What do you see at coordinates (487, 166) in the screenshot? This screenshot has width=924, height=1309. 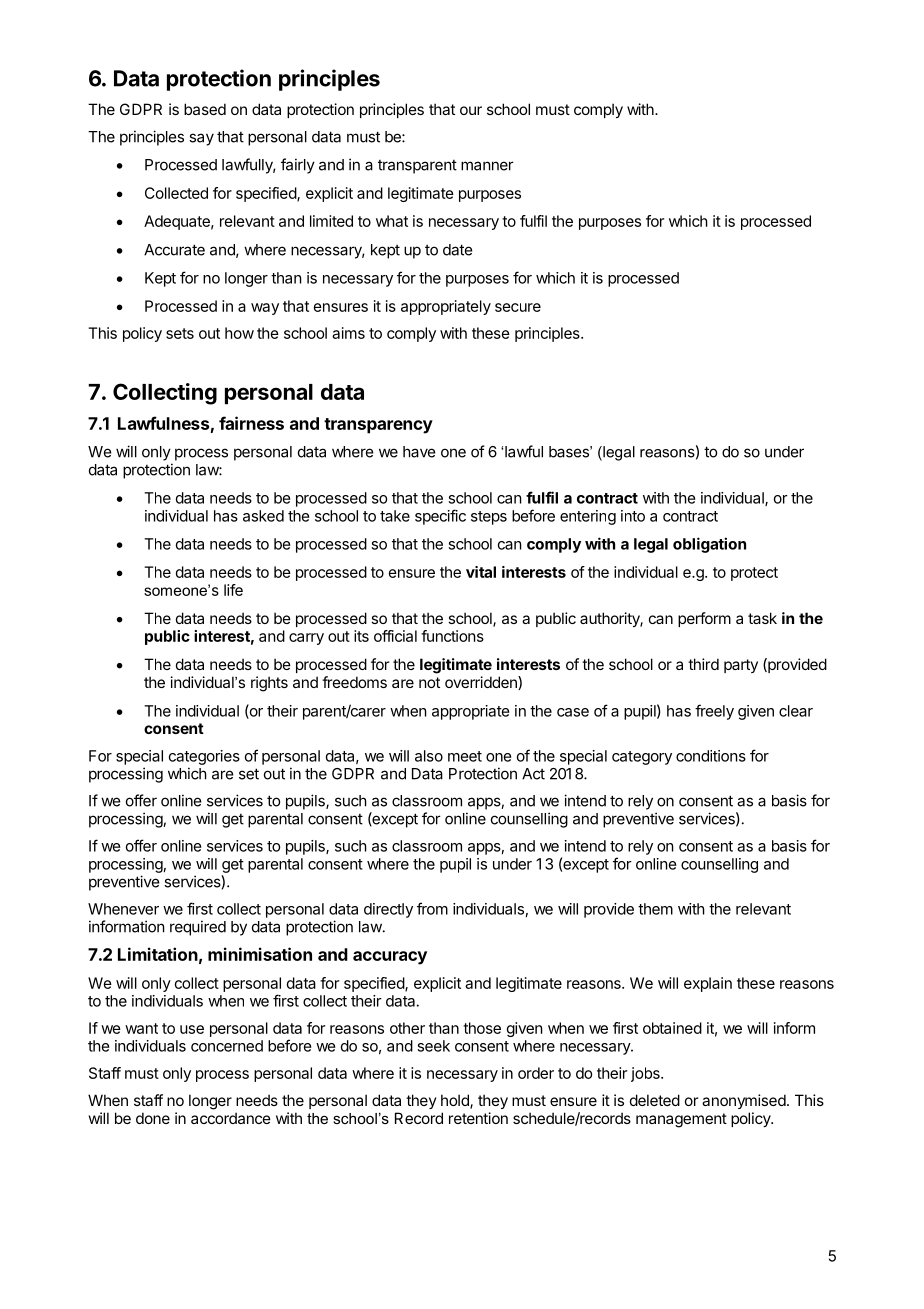 I see `manner` at bounding box center [487, 166].
